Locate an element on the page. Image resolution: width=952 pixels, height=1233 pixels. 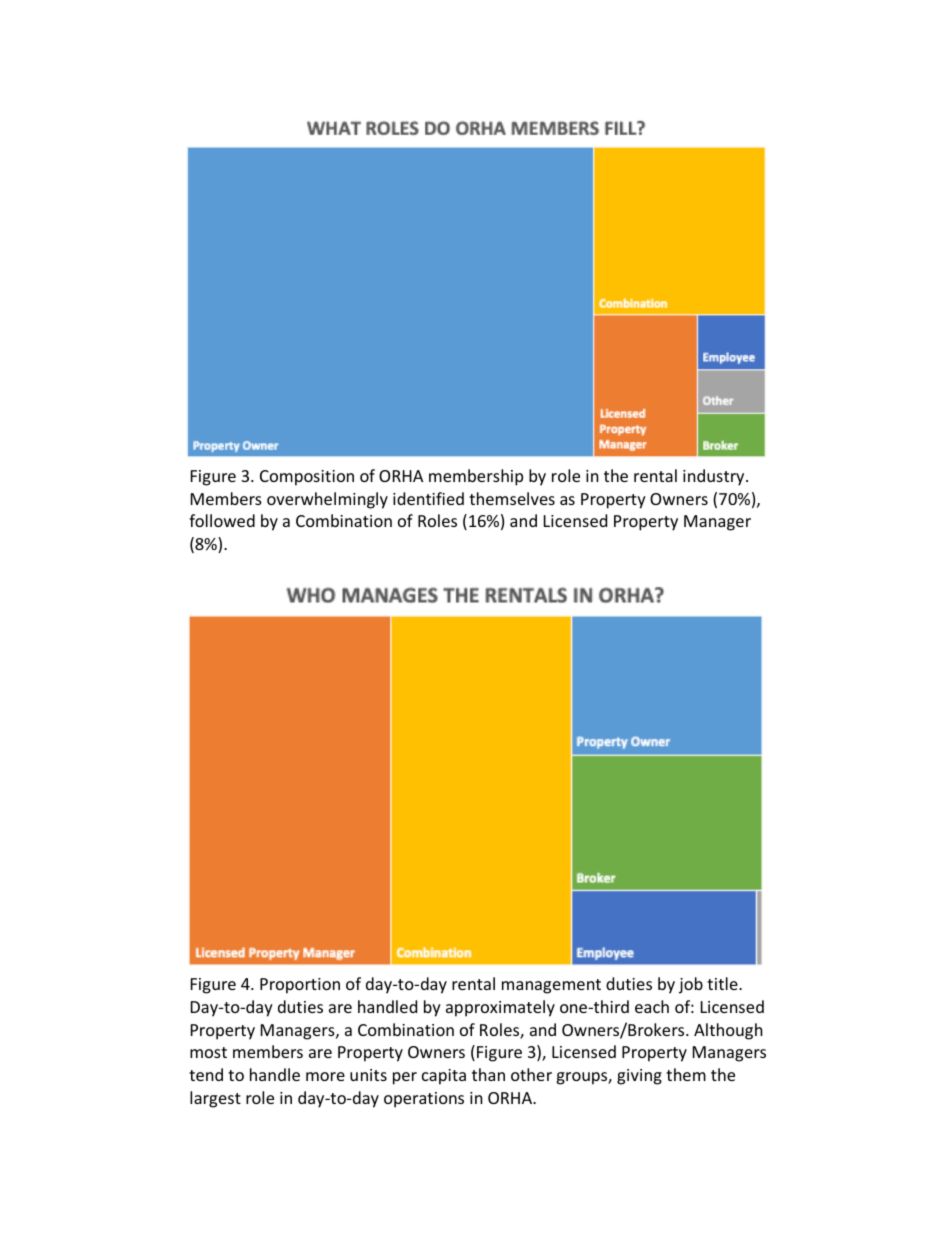
management is located at coordinates (551, 986).
